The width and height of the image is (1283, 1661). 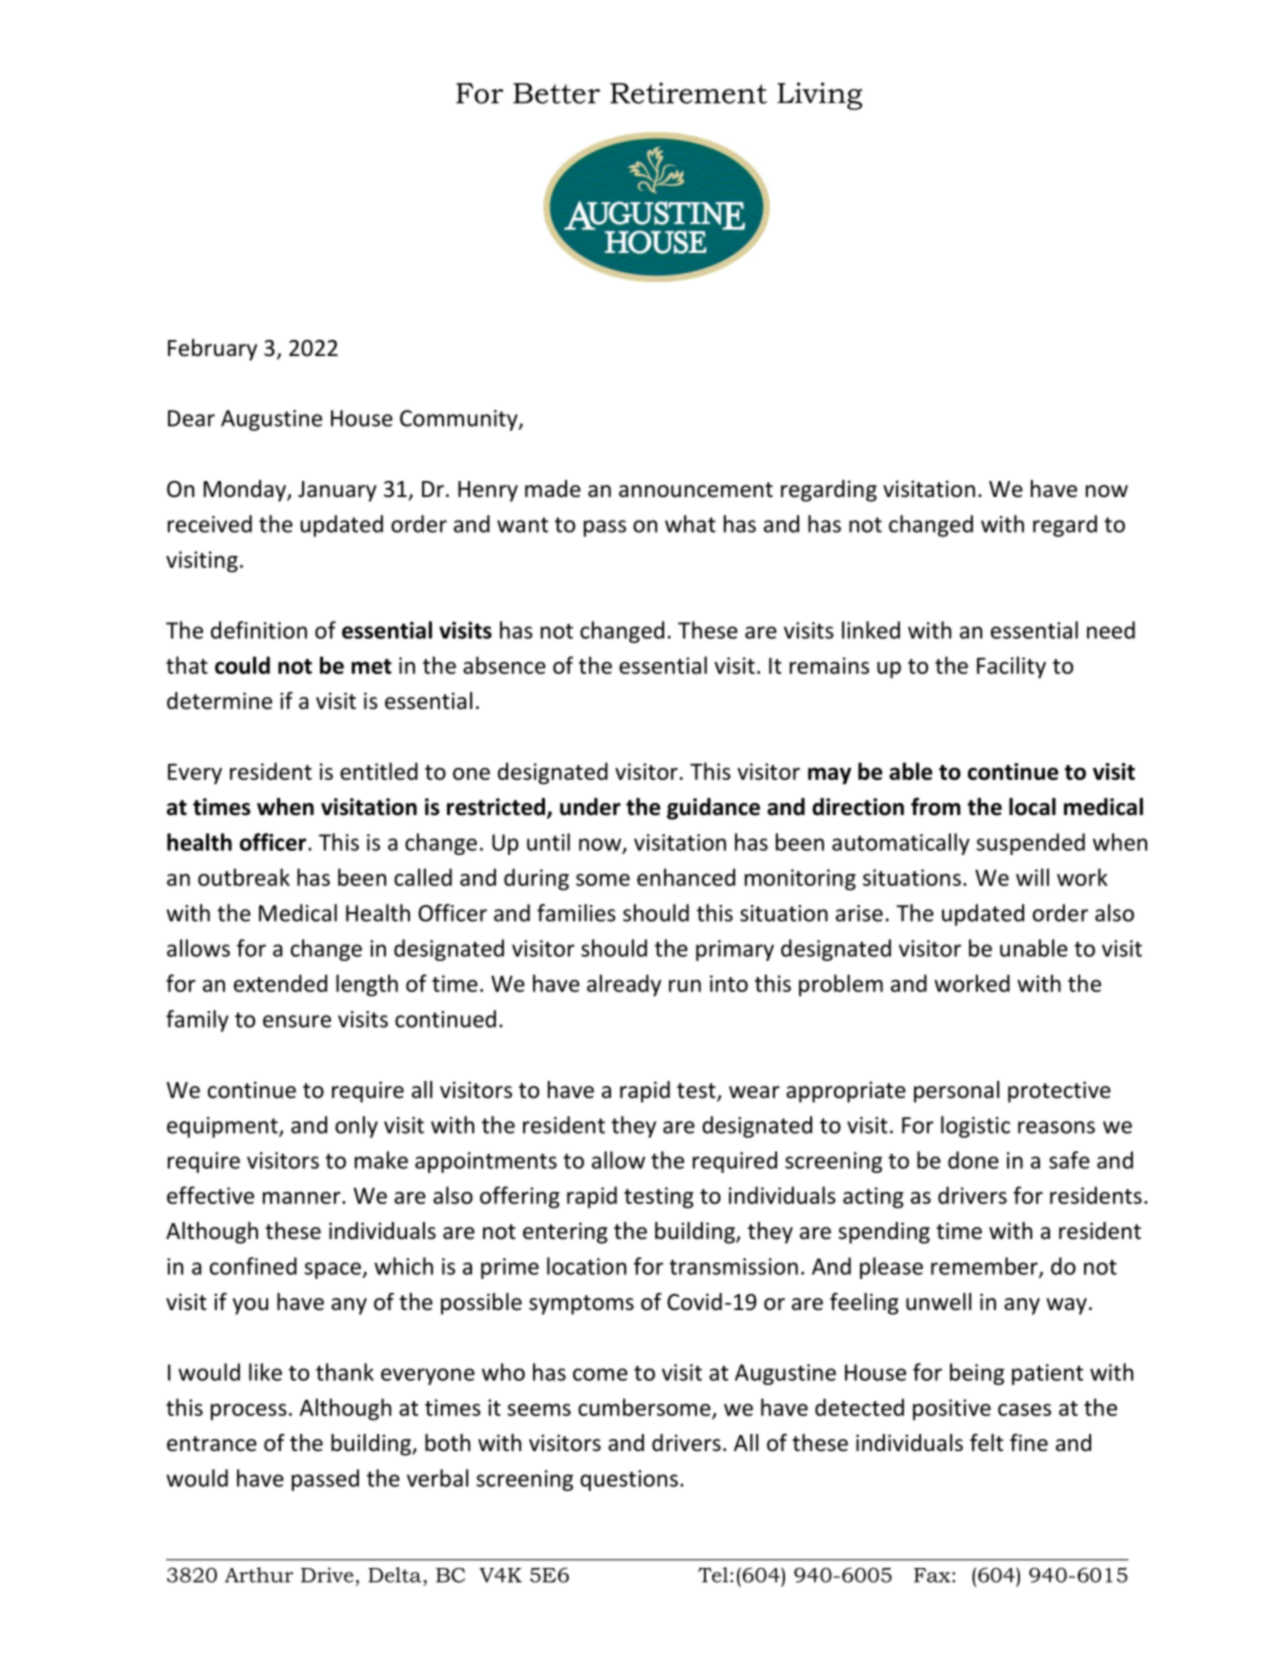 I want to click on questions, so click(x=629, y=1480).
